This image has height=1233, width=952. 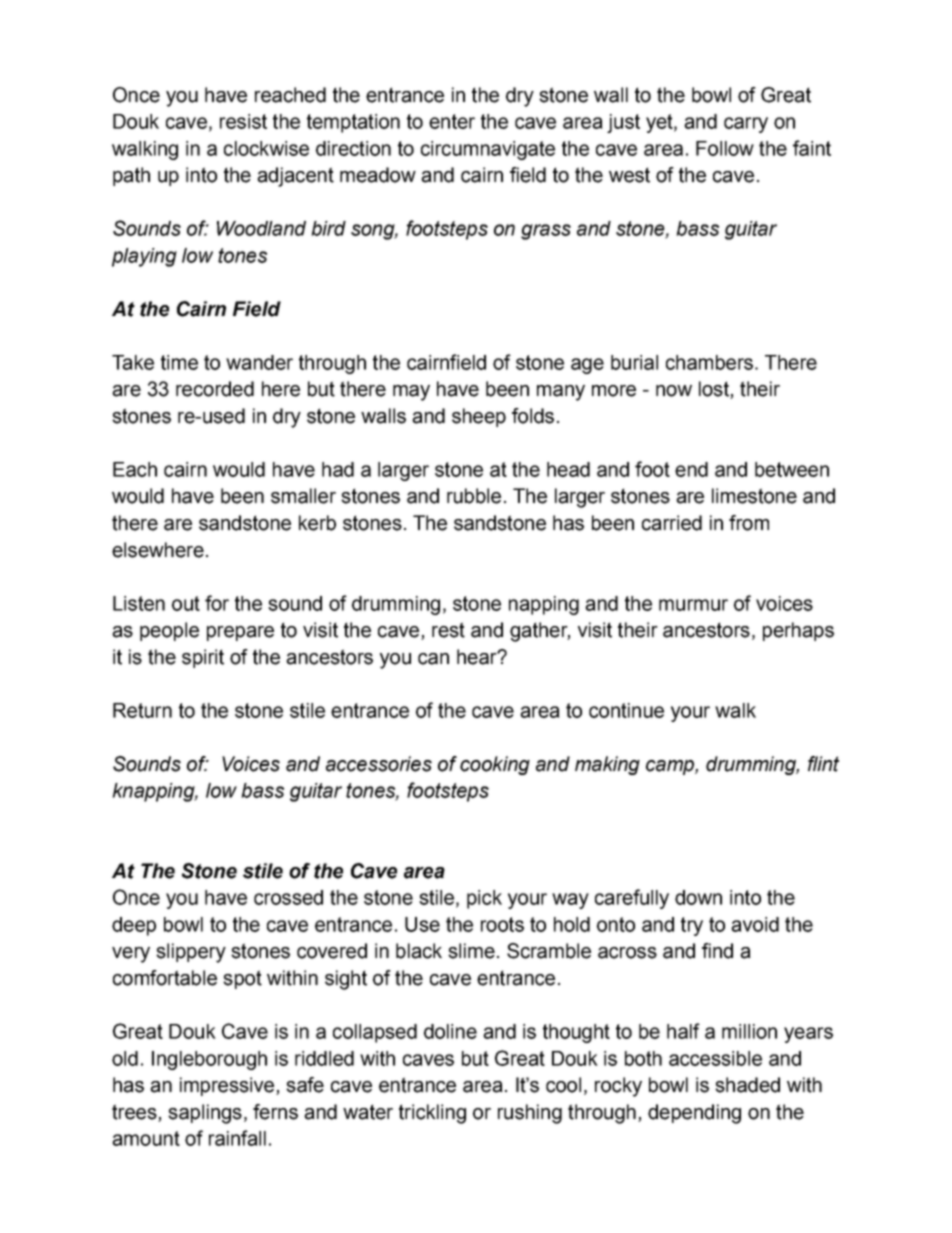 What do you see at coordinates (205, 1114) in the image?
I see `saplings` at bounding box center [205, 1114].
